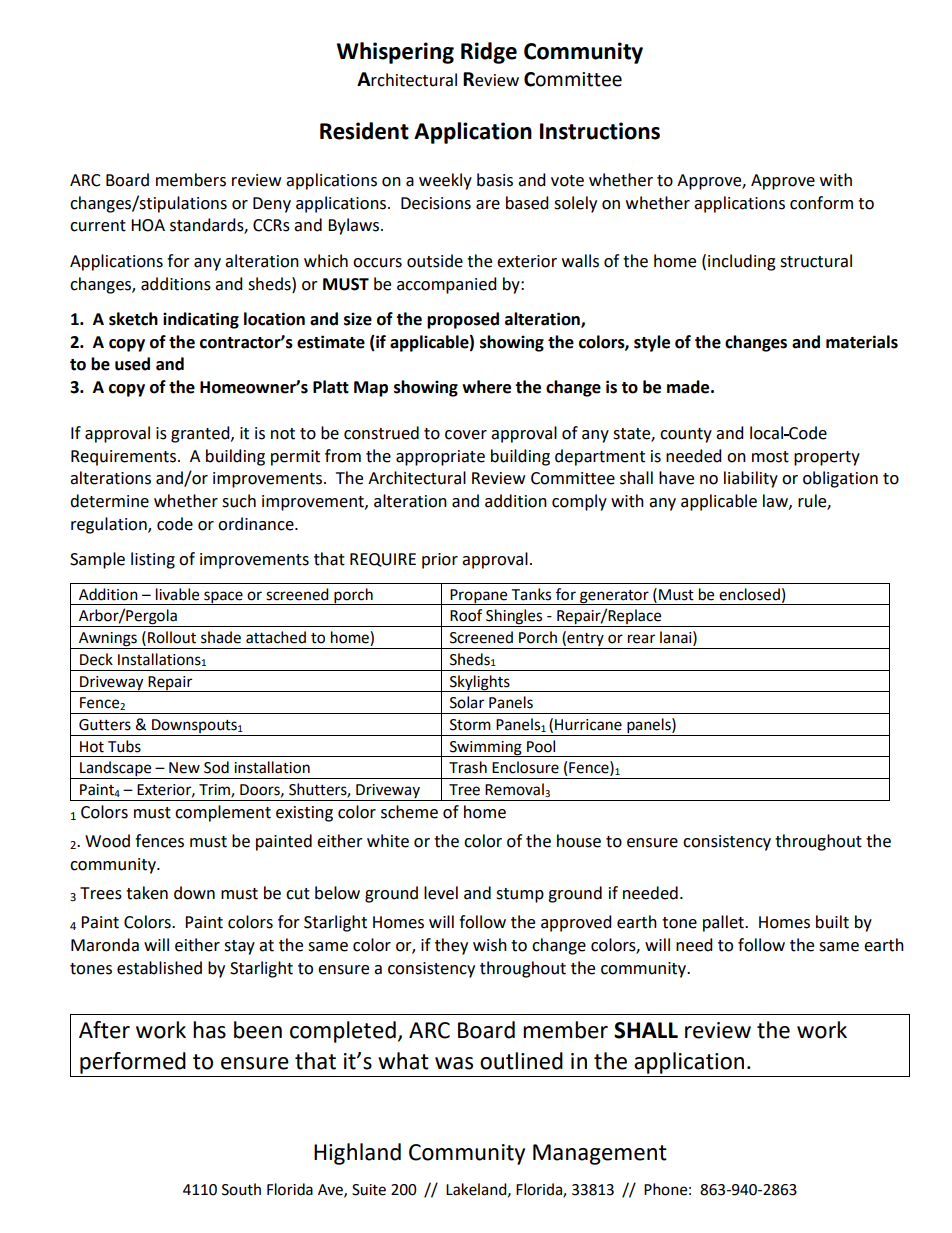  I want to click on granted, so click(201, 434).
